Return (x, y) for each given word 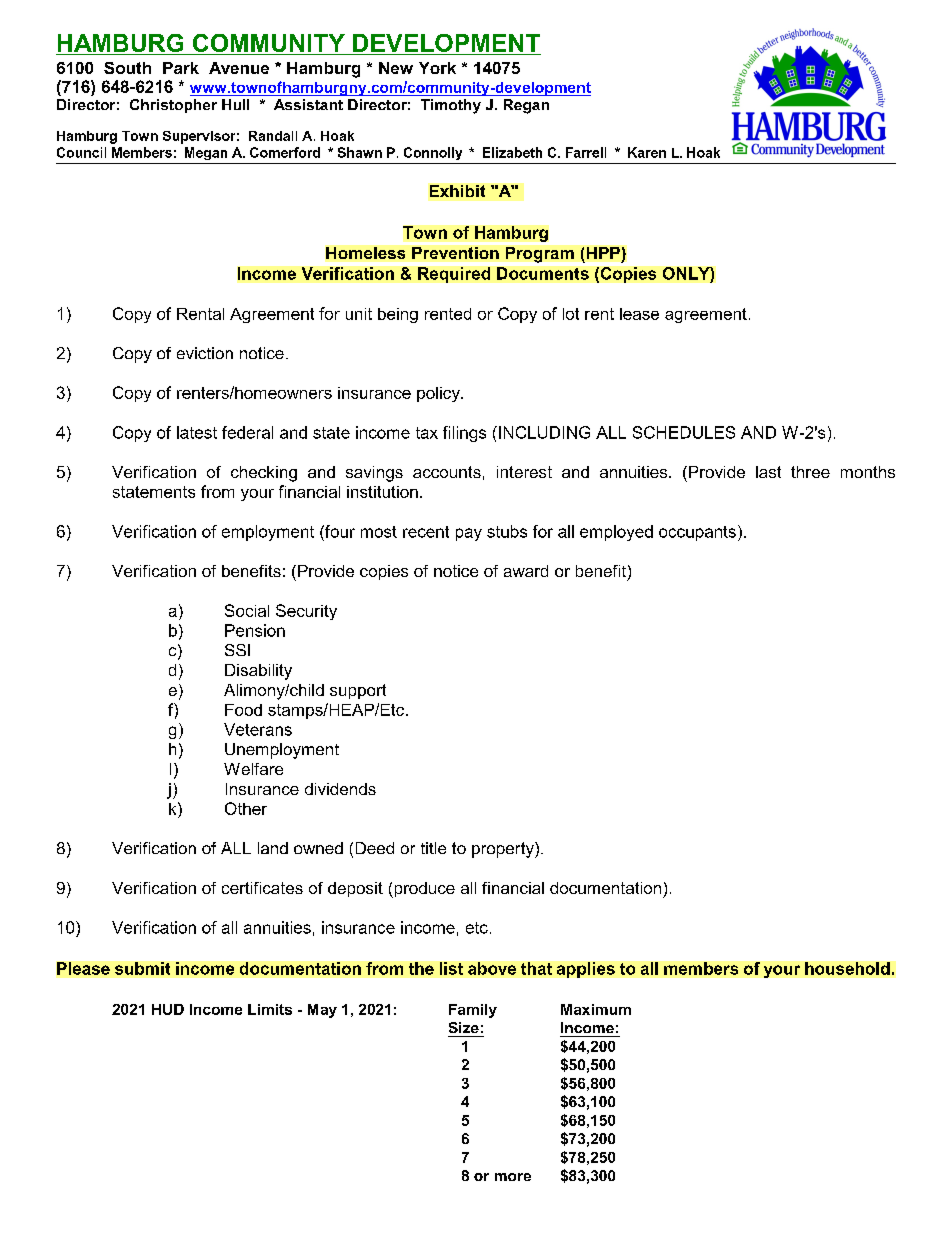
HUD (168, 1009)
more (513, 1177)
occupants (697, 533)
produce (423, 890)
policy (439, 394)
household (847, 968)
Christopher (173, 106)
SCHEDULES (684, 432)
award (526, 571)
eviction (205, 353)
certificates (262, 888)
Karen (647, 152)
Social (247, 610)
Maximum (596, 1009)
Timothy (451, 106)
